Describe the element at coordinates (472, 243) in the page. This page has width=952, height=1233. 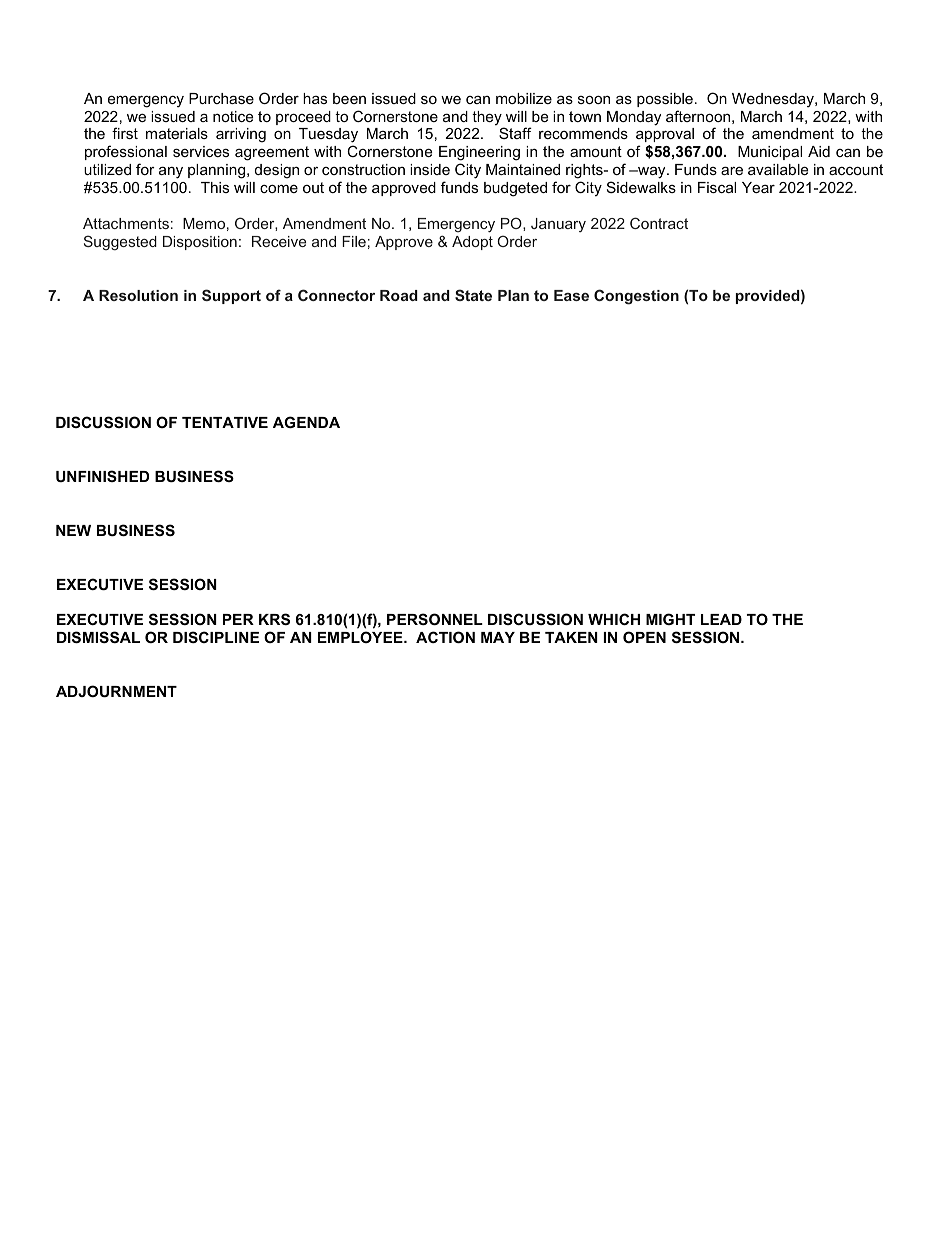
I see `Adopt` at that location.
